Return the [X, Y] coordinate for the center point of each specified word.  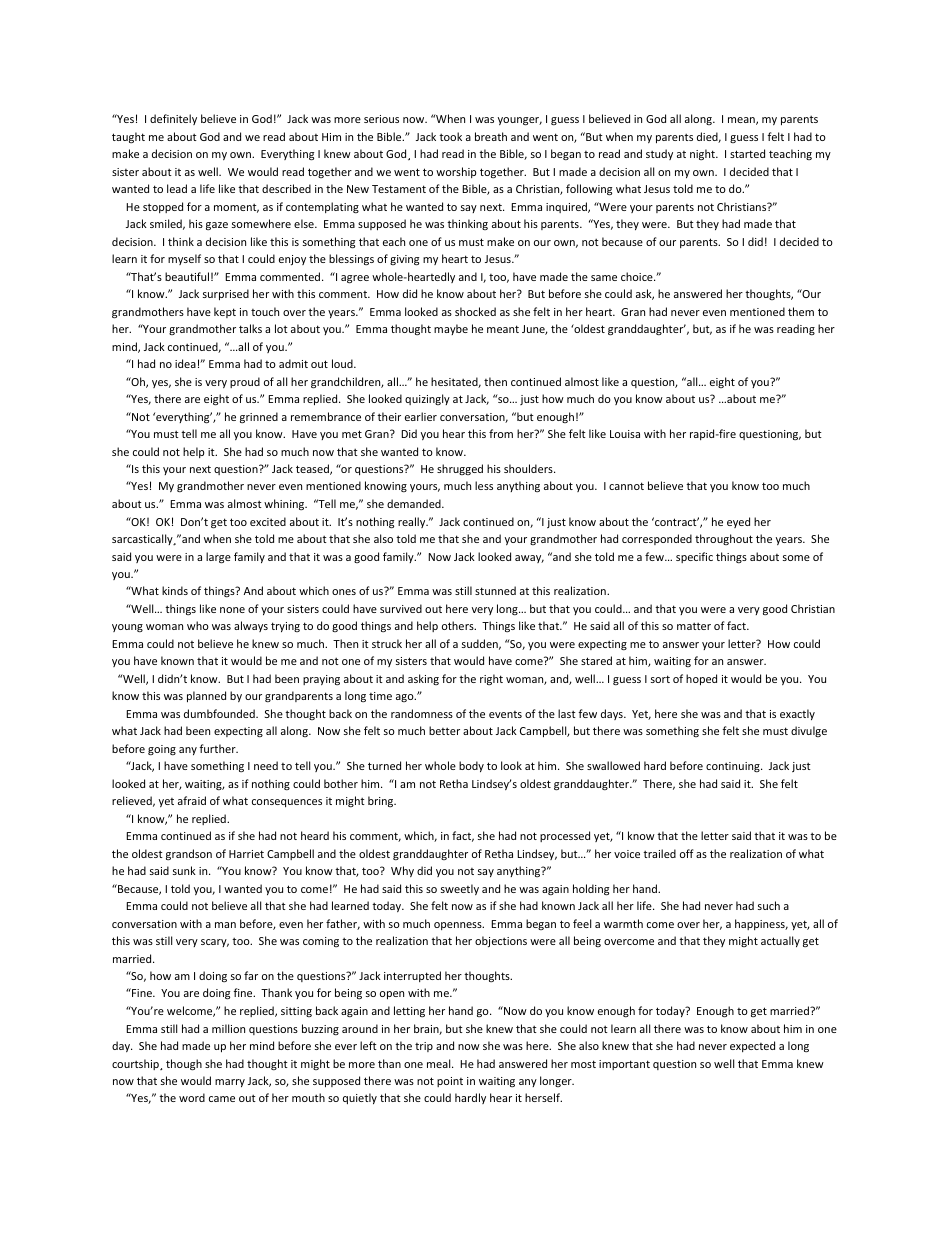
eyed [738, 522]
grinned [259, 417]
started [747, 153]
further [218, 748]
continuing [734, 767]
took [450, 136]
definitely [173, 119]
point [450, 1082]
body [471, 766]
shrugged [460, 469]
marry [230, 1083]
